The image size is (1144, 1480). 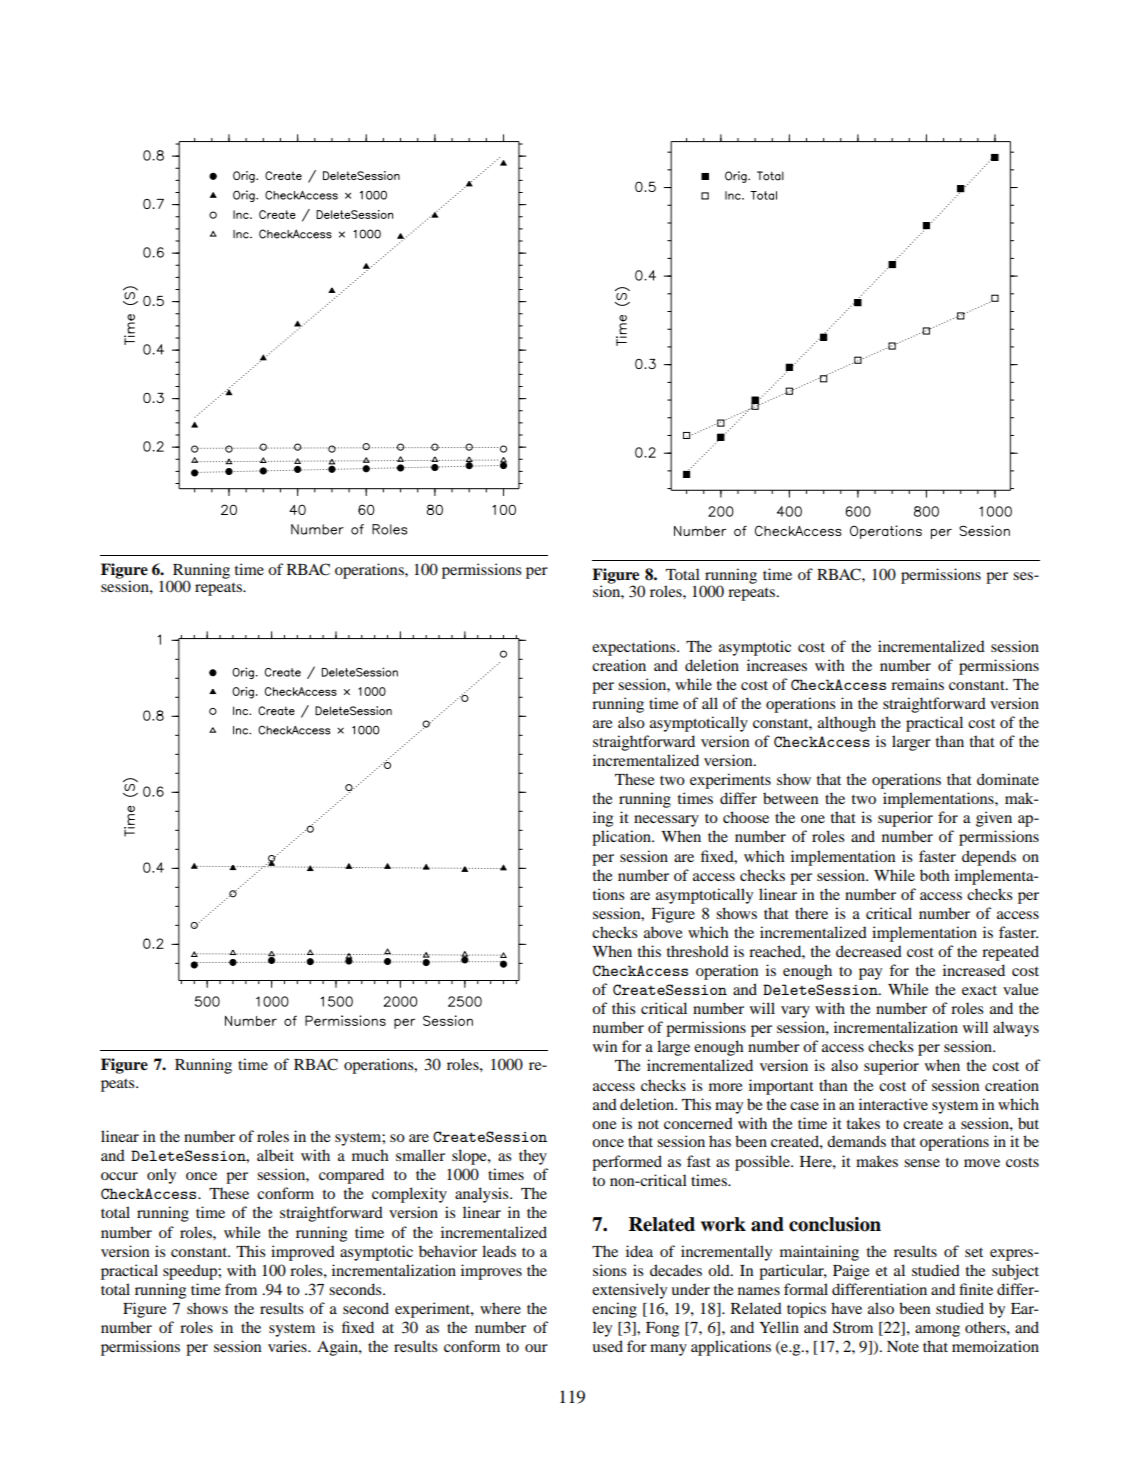 What do you see at coordinates (937, 1331) in the screenshot?
I see `among` at bounding box center [937, 1331].
